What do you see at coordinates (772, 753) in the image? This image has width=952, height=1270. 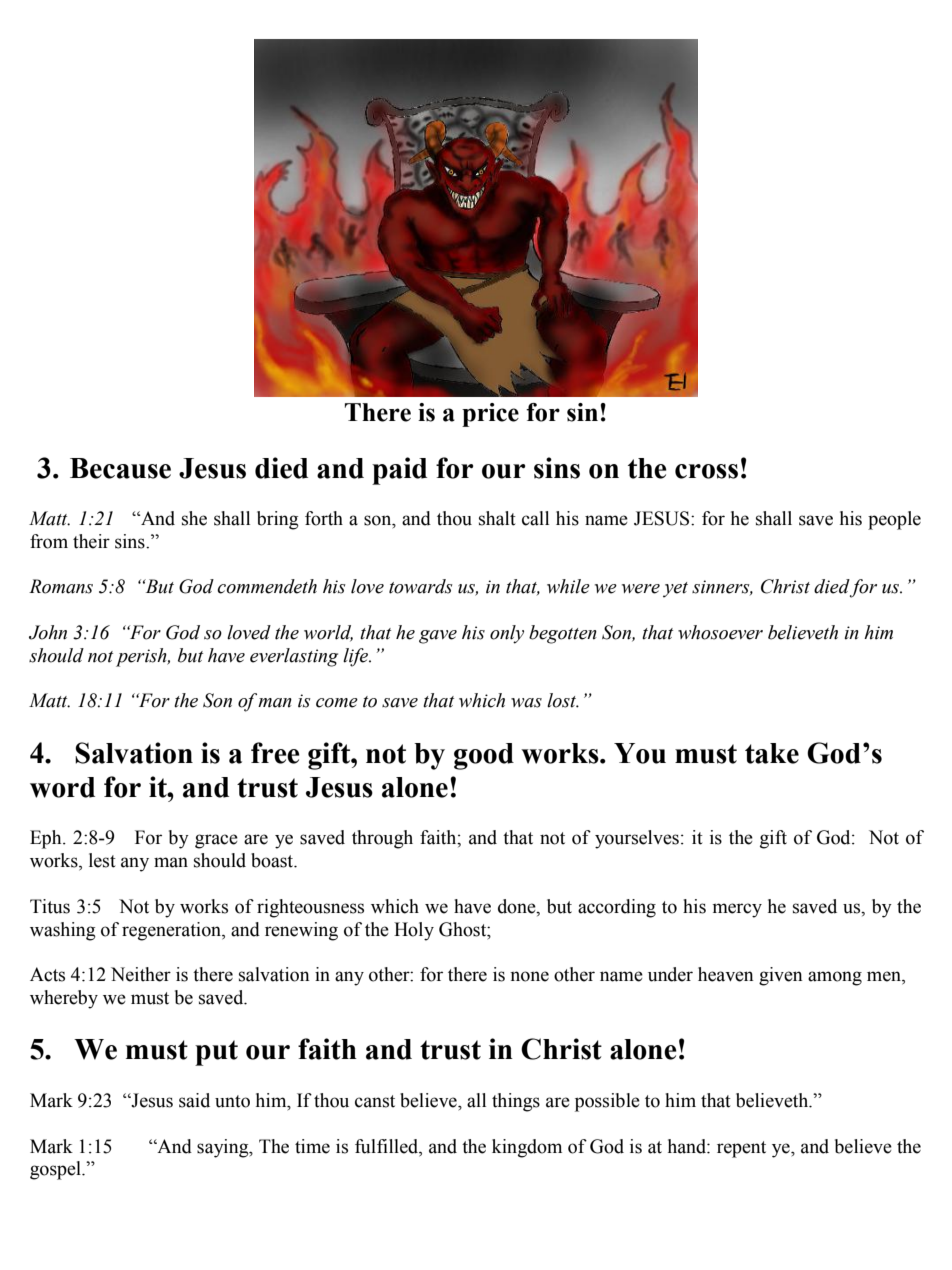 I see `take` at bounding box center [772, 753].
